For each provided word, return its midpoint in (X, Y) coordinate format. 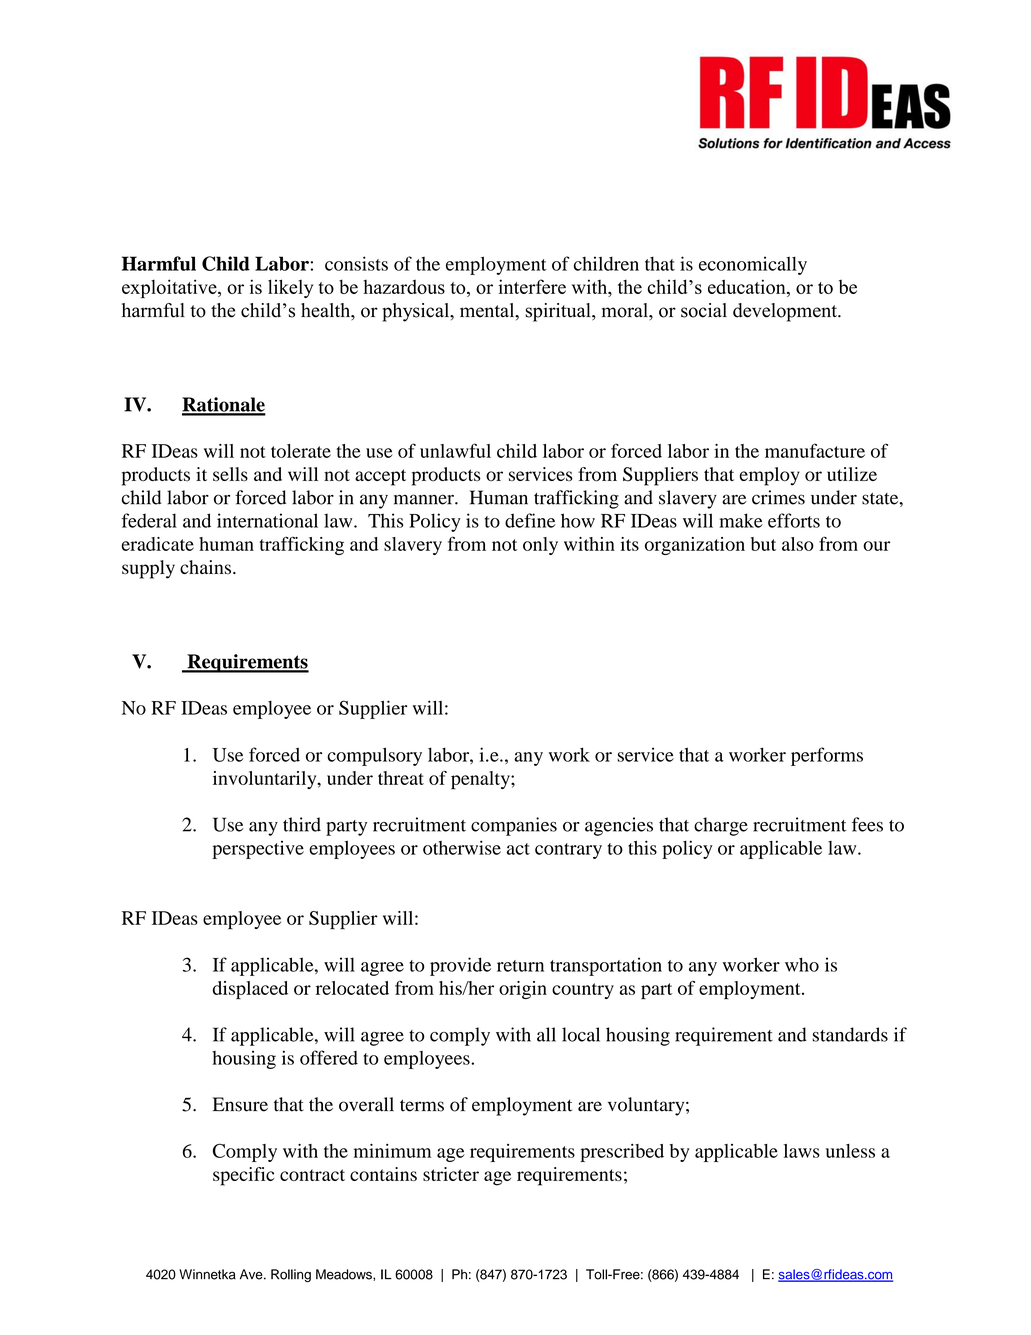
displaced (250, 990)
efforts (794, 520)
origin (523, 990)
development (786, 312)
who (802, 964)
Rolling (291, 1275)
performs (827, 756)
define (530, 520)
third (302, 824)
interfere (532, 286)
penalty (481, 780)
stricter (451, 1174)
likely (290, 288)
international (267, 520)
